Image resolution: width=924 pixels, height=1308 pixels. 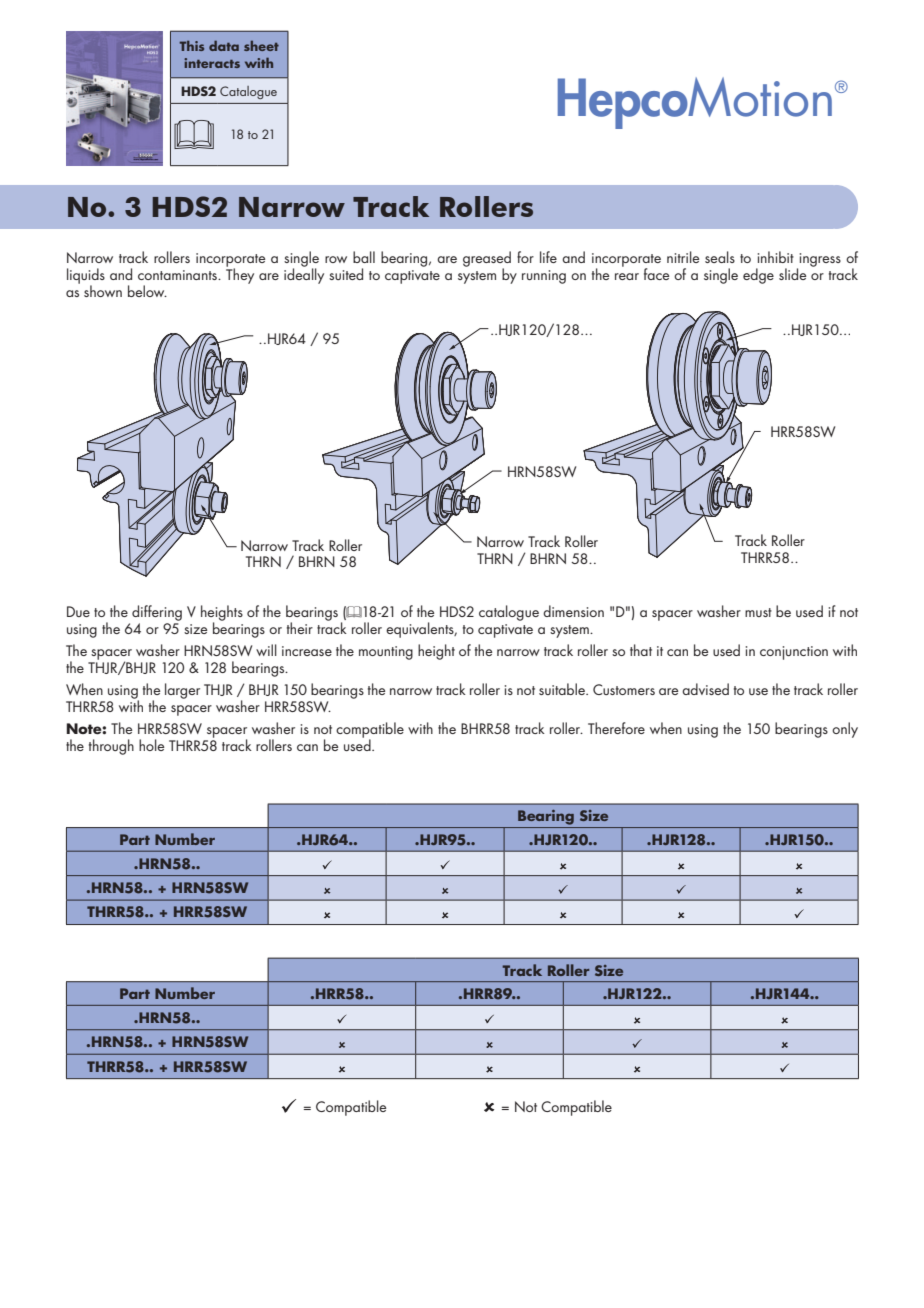 I want to click on below, so click(x=147, y=291).
